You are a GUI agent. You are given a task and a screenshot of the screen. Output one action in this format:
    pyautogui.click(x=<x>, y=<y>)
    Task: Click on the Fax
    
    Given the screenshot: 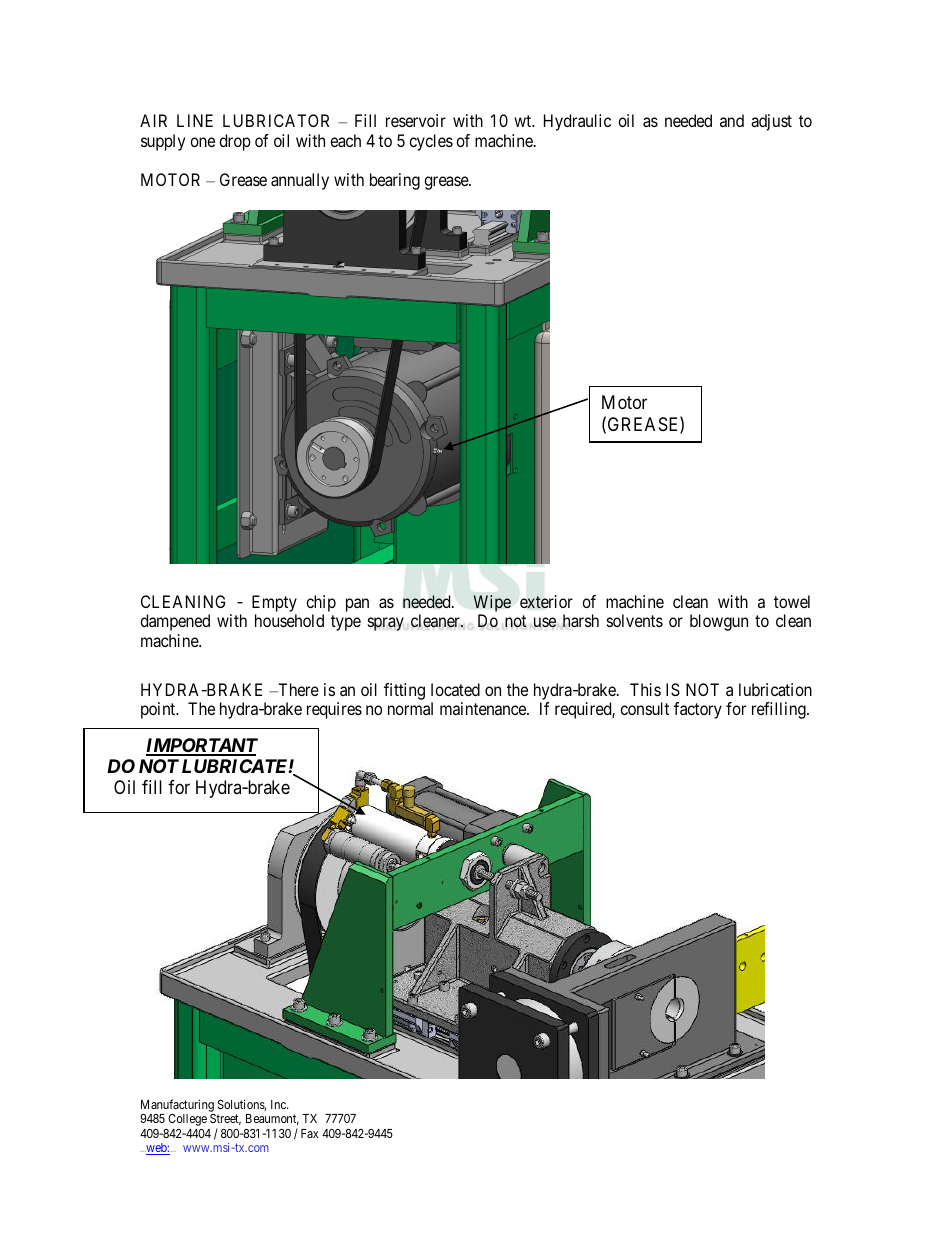 What is the action you would take?
    pyautogui.click(x=309, y=1133)
